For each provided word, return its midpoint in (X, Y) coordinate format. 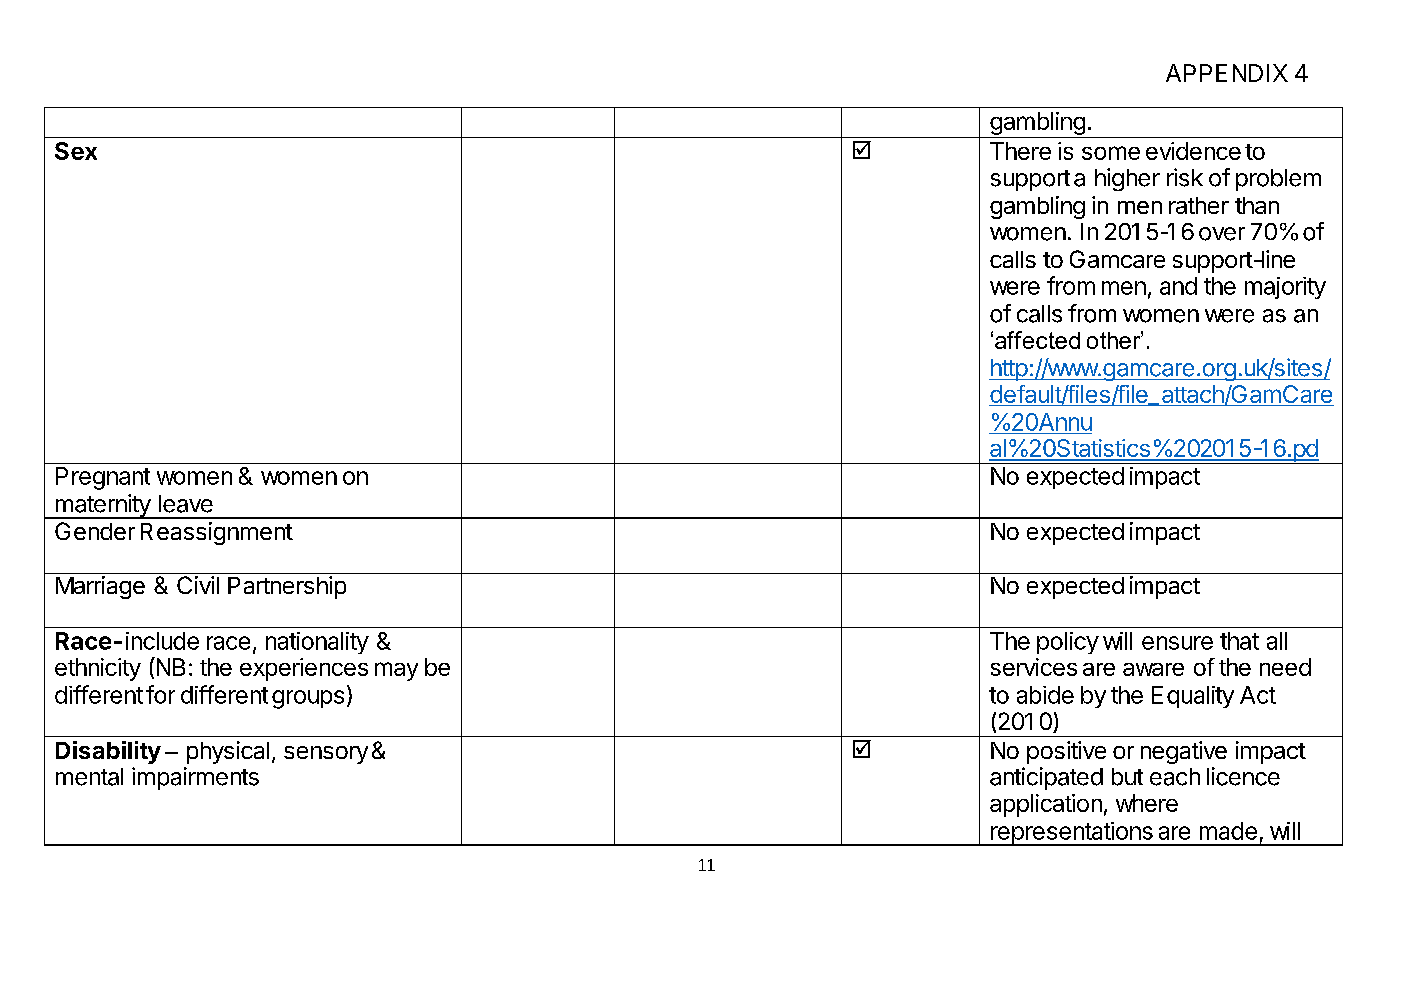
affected (1037, 340)
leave (186, 504)
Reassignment (217, 533)
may (396, 671)
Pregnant (103, 478)
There (1020, 151)
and (1178, 286)
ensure (1177, 643)
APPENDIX (1227, 73)
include (162, 641)
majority (1285, 288)
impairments (195, 778)
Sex (76, 151)
